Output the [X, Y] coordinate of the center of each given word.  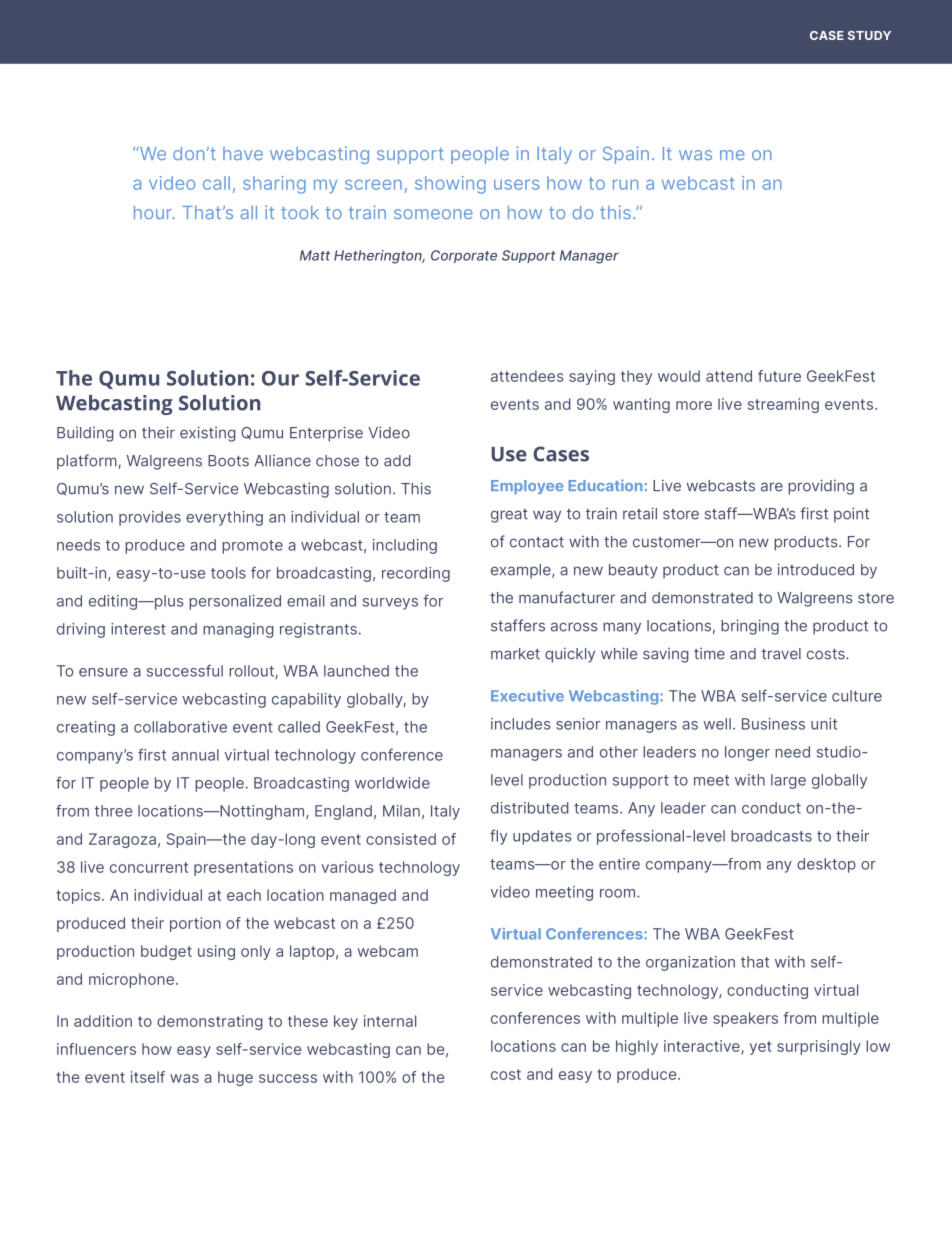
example [522, 571]
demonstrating [210, 1022]
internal [390, 1021]
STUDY [869, 35]
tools [228, 573]
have [243, 153]
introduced [816, 569]
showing [450, 185]
